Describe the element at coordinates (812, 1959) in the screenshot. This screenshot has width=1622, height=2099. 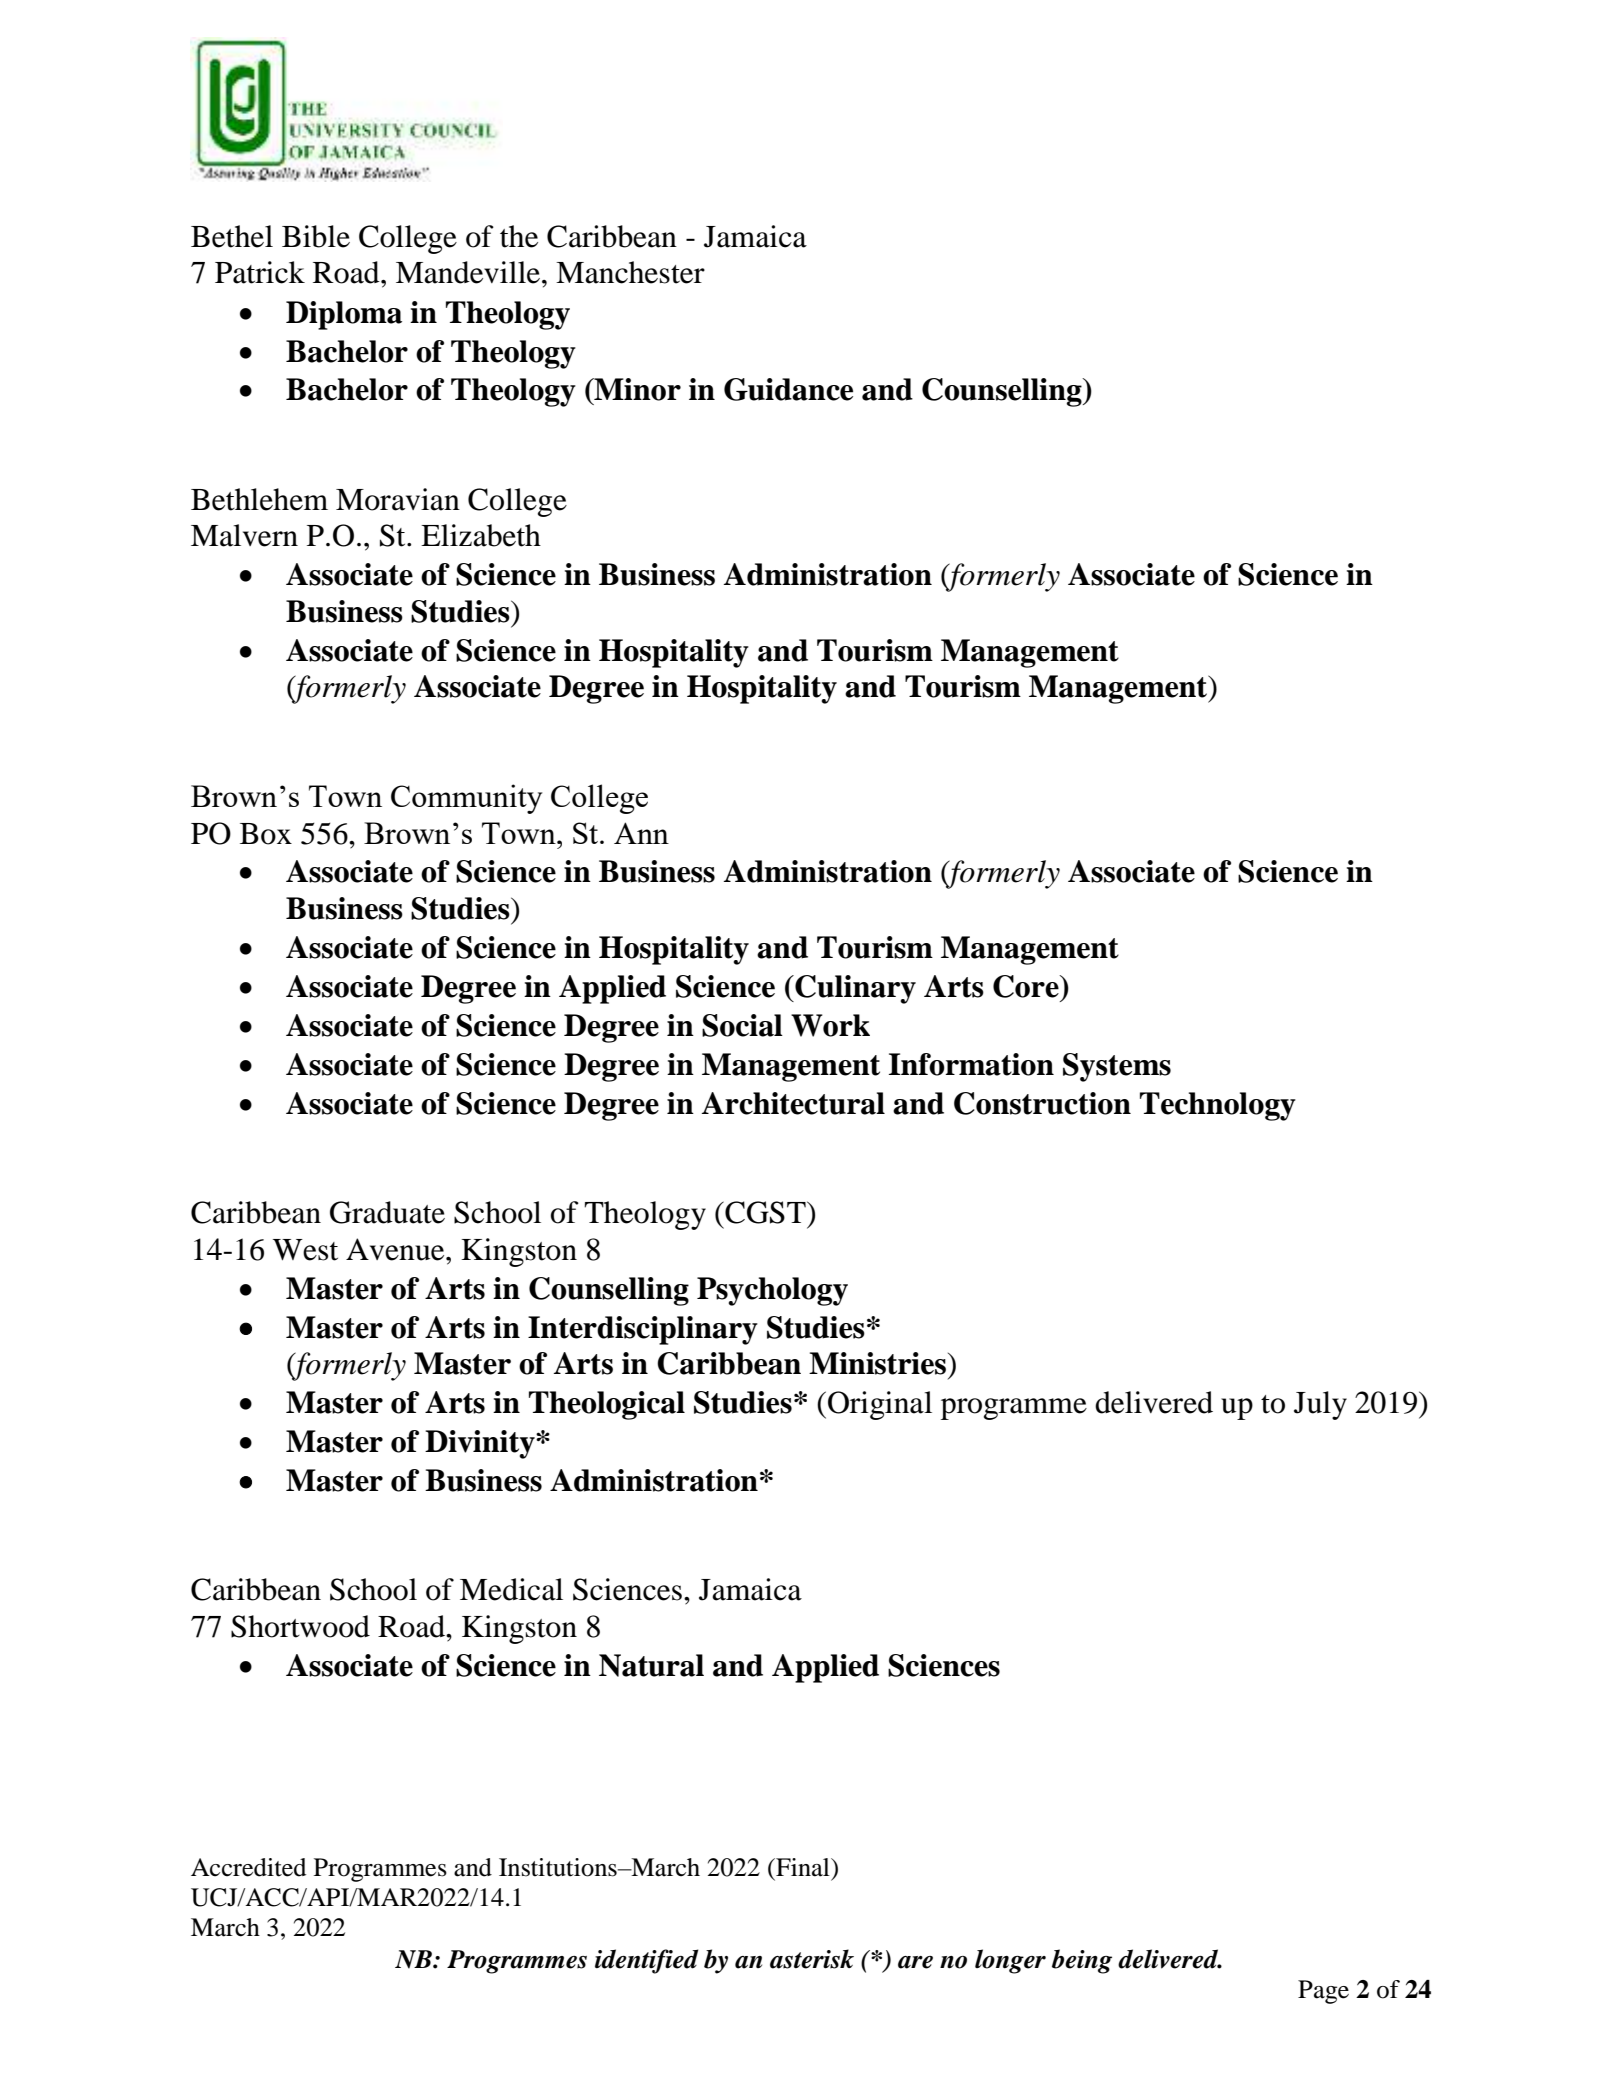
I see `asterisk` at that location.
